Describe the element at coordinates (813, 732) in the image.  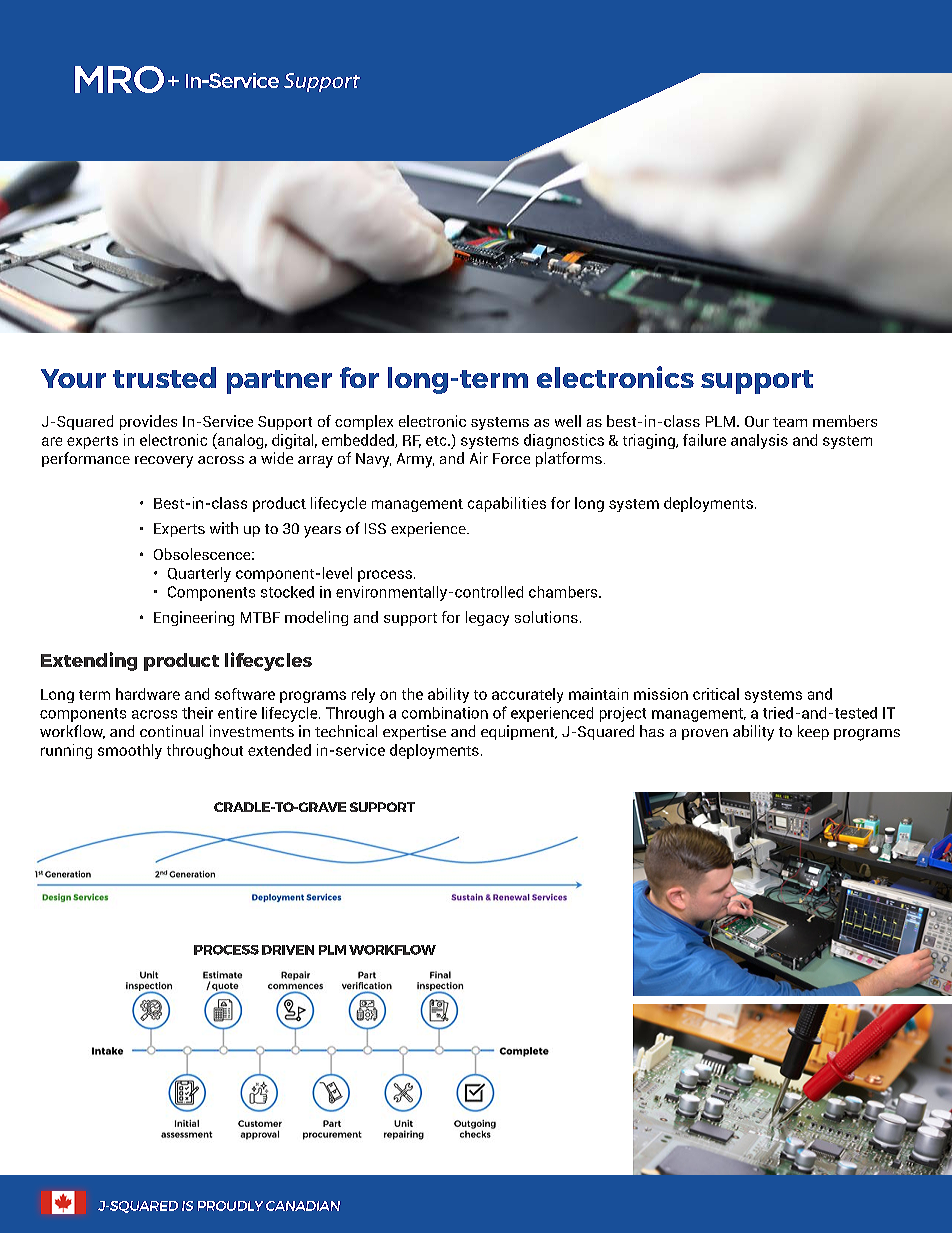
I see `keep` at that location.
